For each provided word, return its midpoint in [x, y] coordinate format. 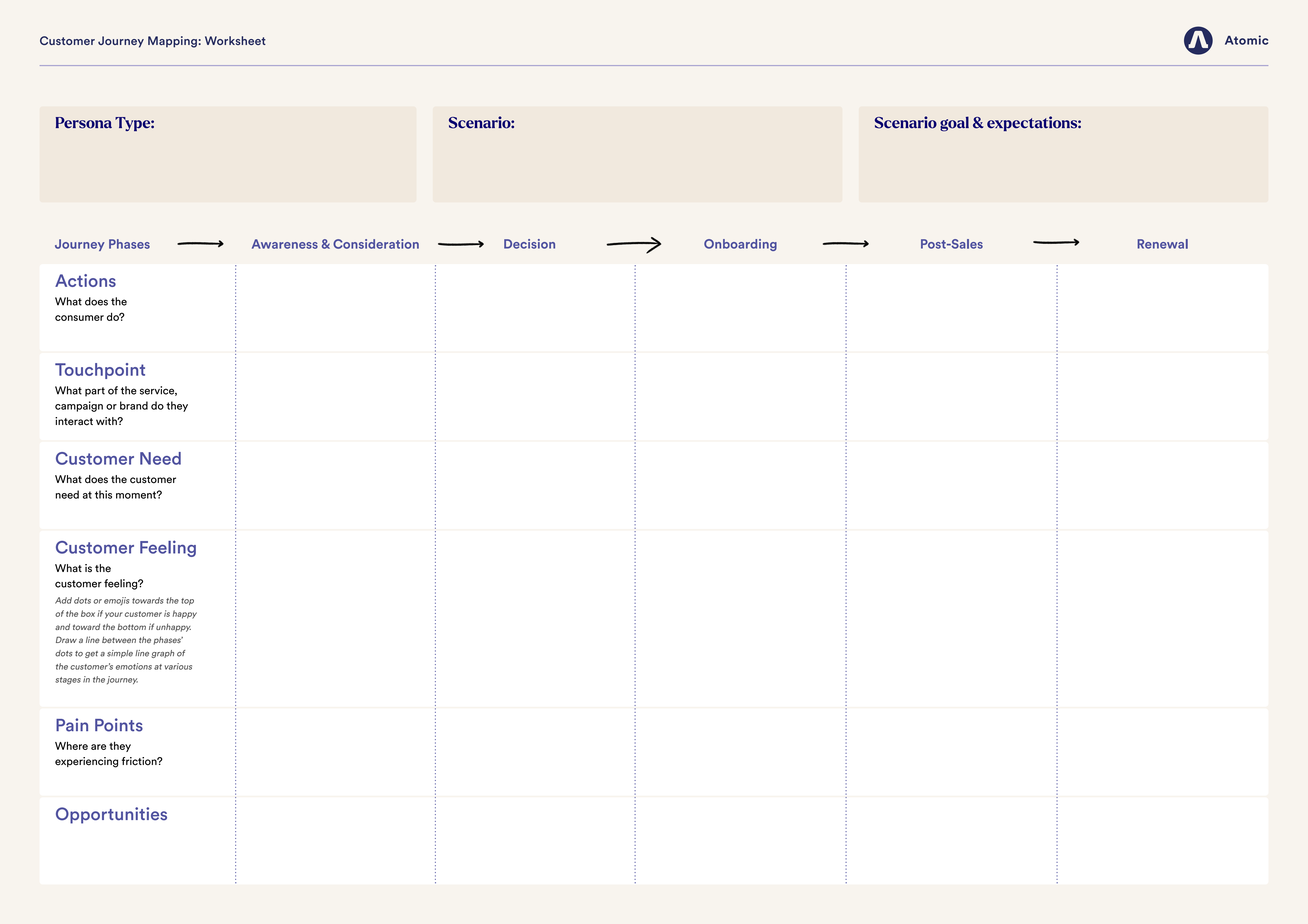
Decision [529, 244]
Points [119, 725]
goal [954, 124]
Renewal [1162, 244]
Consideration [376, 244]
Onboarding [740, 245]
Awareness [285, 244]
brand [134, 405]
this [103, 494]
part [95, 392]
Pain [72, 725]
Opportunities [111, 815]
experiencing [86, 762]
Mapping [172, 42]
